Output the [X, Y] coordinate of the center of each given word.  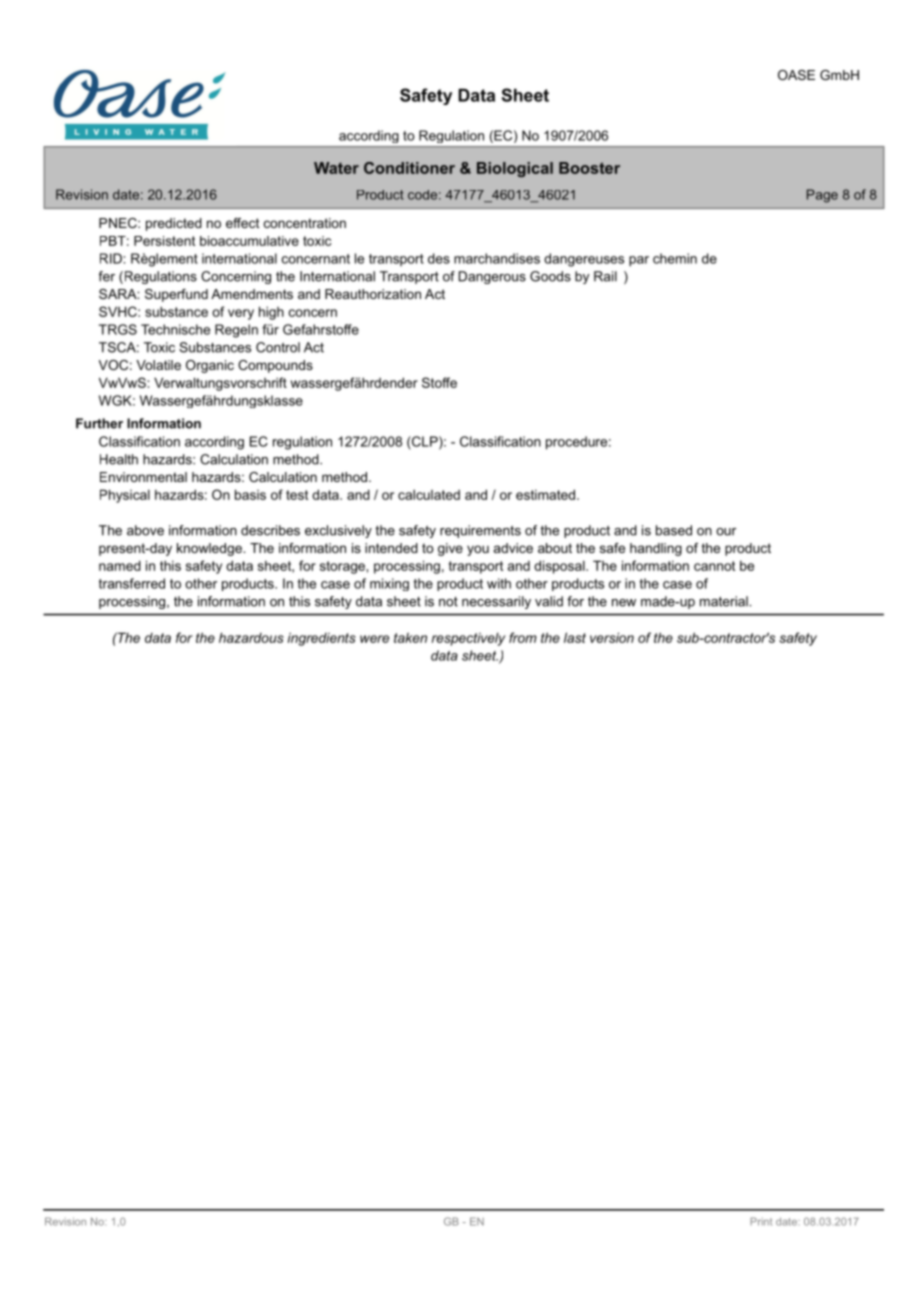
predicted [174, 224]
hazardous [251, 637]
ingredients [322, 639]
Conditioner [409, 168]
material [725, 601]
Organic [210, 366]
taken [410, 638]
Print [761, 1221]
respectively [469, 639]
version [612, 637]
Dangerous [492, 277]
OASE [796, 75]
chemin [675, 258]
